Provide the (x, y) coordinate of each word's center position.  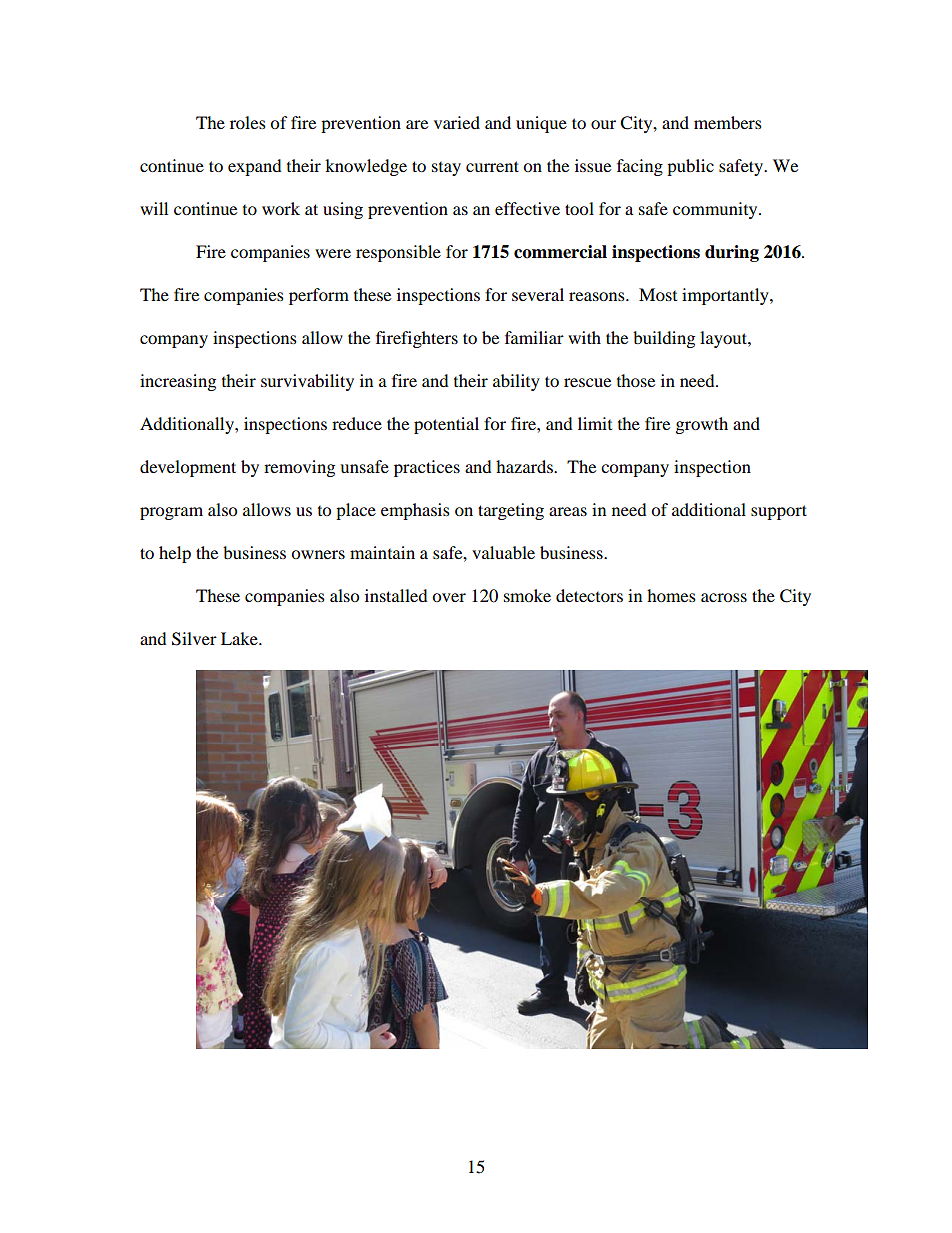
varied (457, 122)
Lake (240, 638)
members (728, 122)
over (449, 597)
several (538, 294)
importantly (726, 296)
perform (319, 296)
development (188, 468)
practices (427, 468)
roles (248, 122)
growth (702, 425)
